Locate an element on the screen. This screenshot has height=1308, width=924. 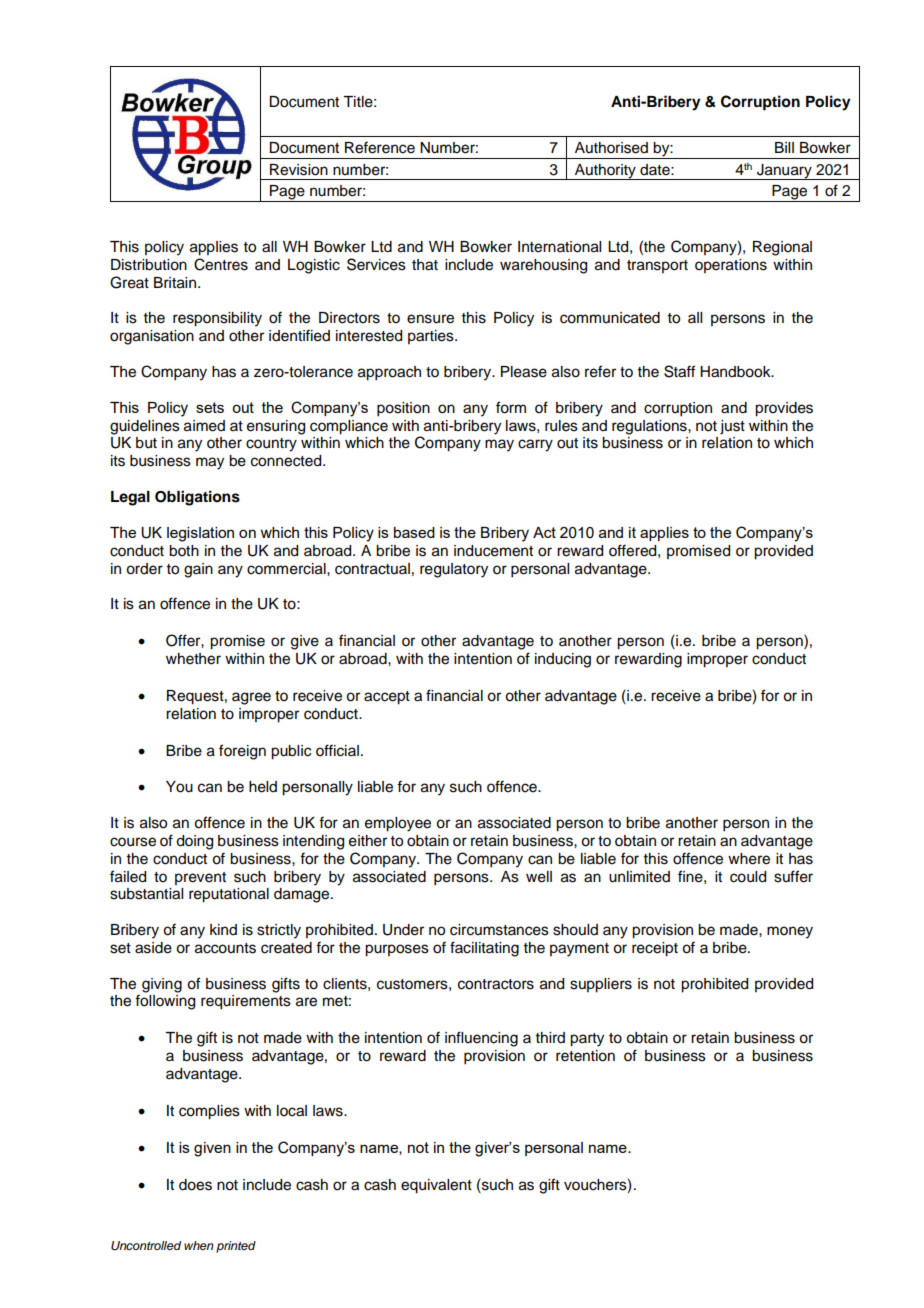
Revision is located at coordinates (299, 170).
